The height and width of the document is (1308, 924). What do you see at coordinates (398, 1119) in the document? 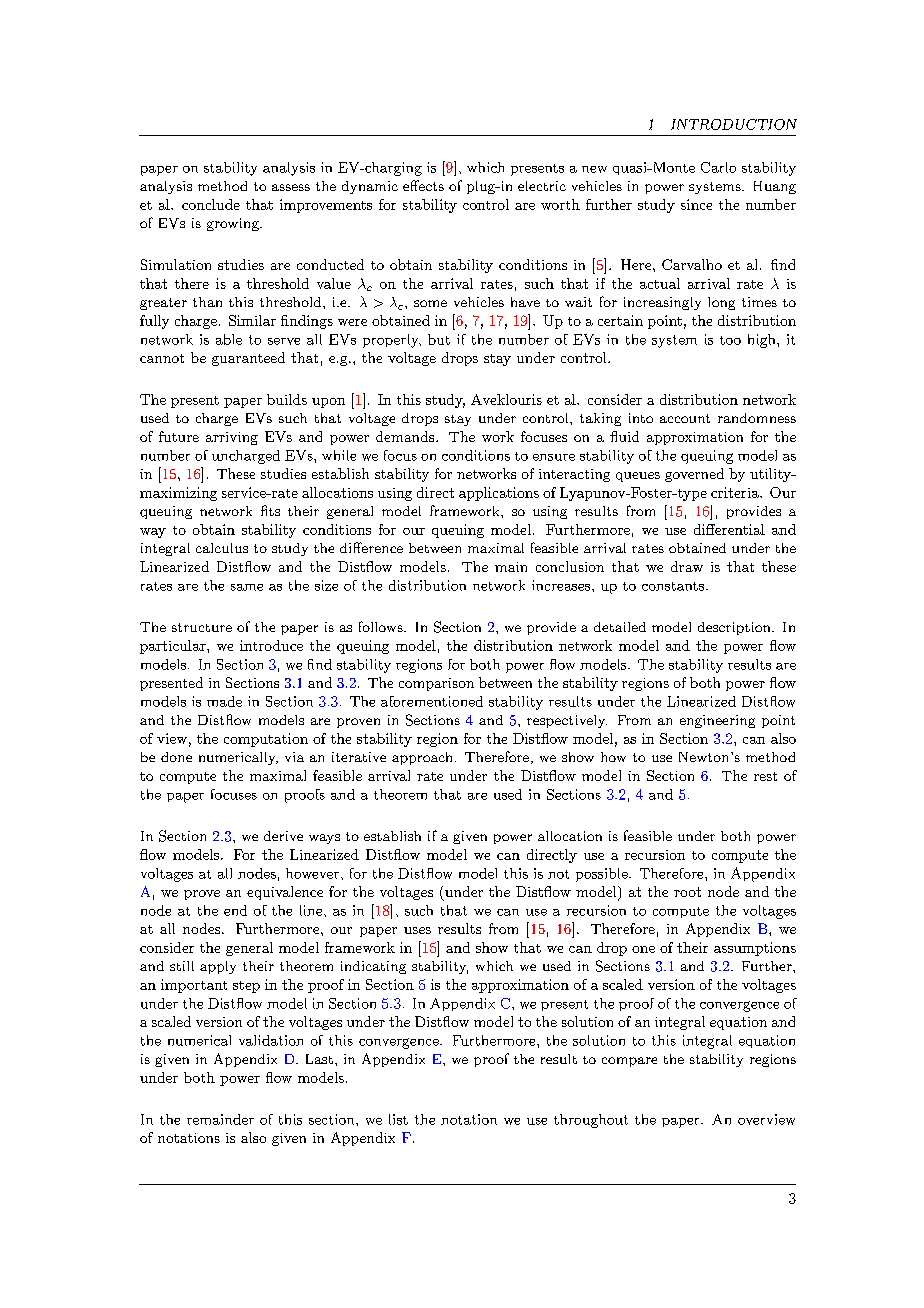
I see `list` at bounding box center [398, 1119].
